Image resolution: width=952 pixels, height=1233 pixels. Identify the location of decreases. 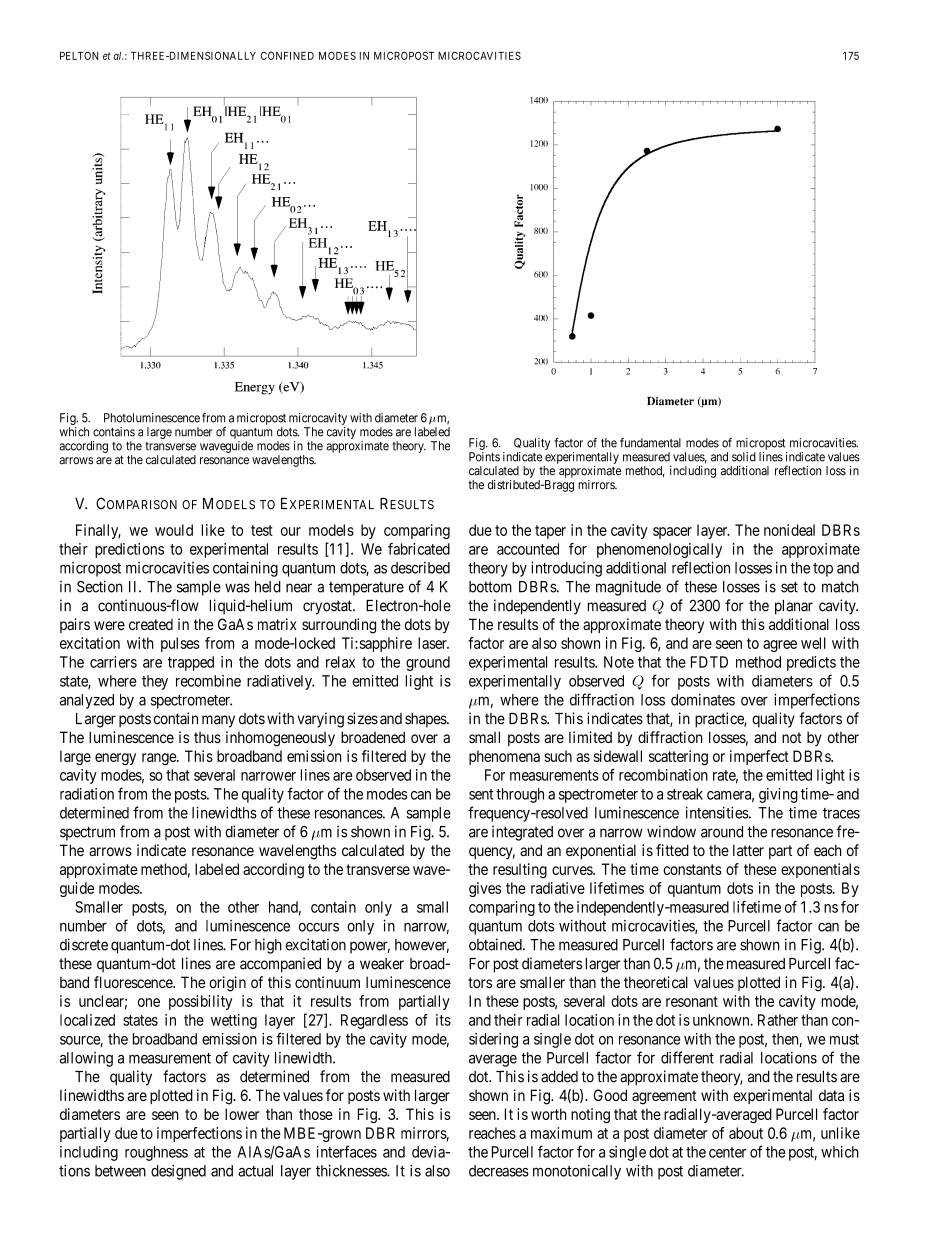
(499, 1171).
